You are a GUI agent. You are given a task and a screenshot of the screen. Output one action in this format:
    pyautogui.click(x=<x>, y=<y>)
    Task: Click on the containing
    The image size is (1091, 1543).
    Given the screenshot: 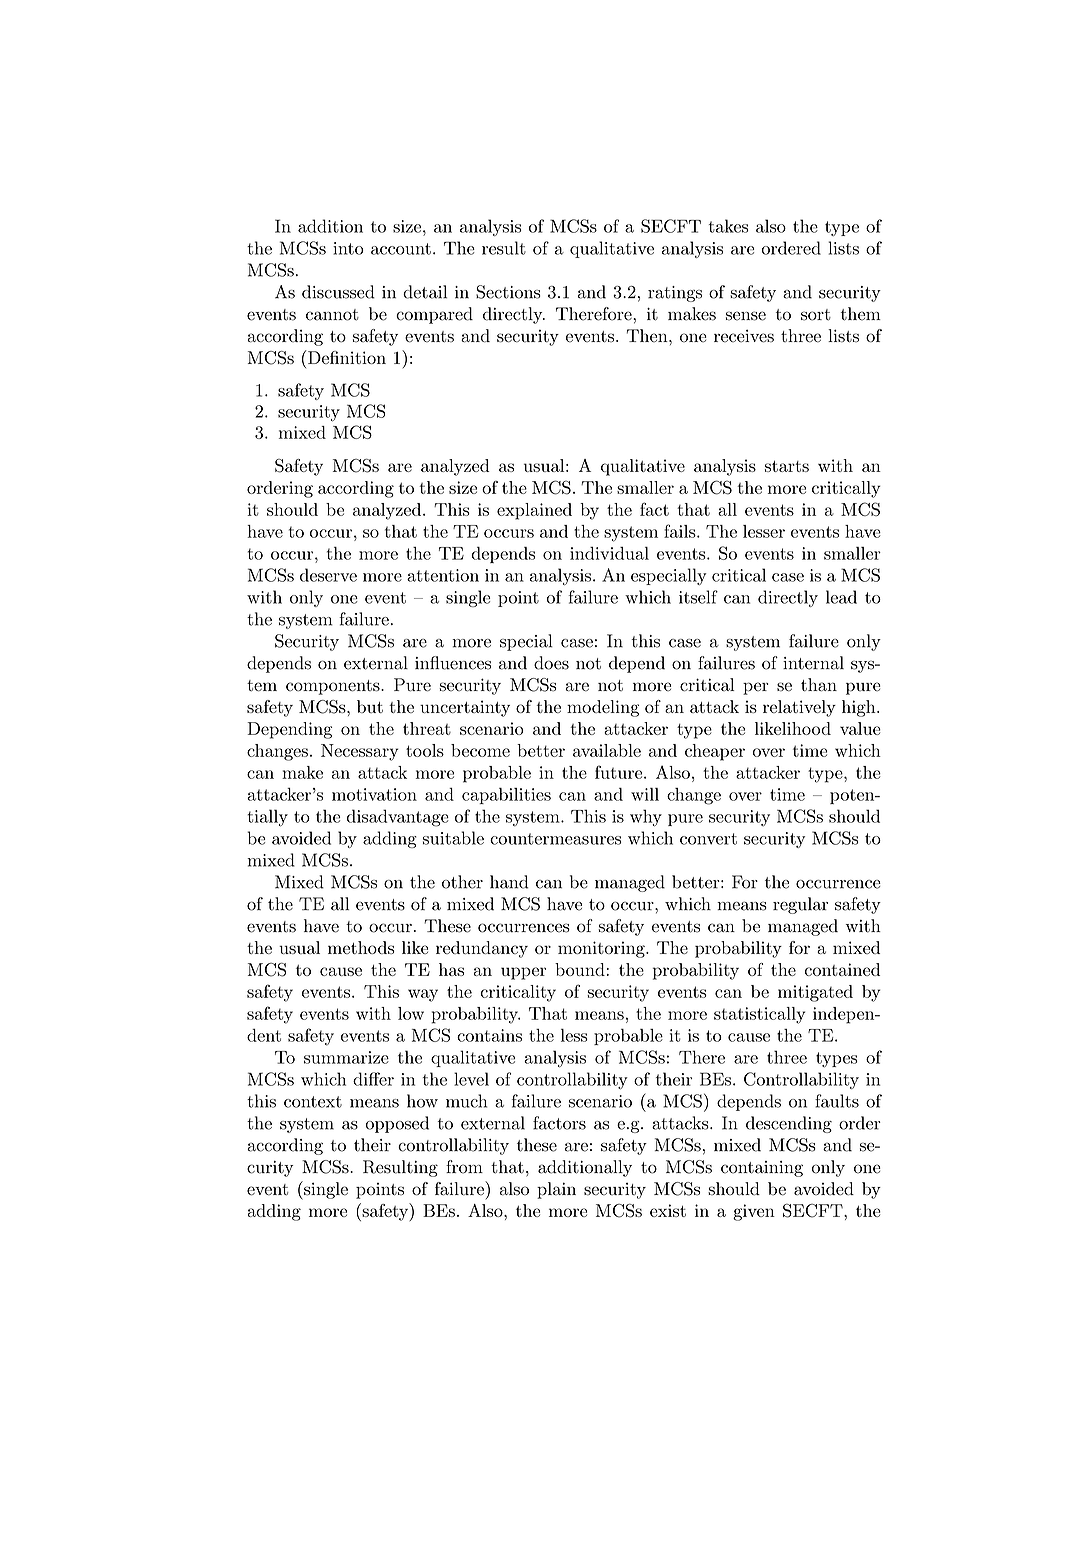 What is the action you would take?
    pyautogui.click(x=762, y=1169)
